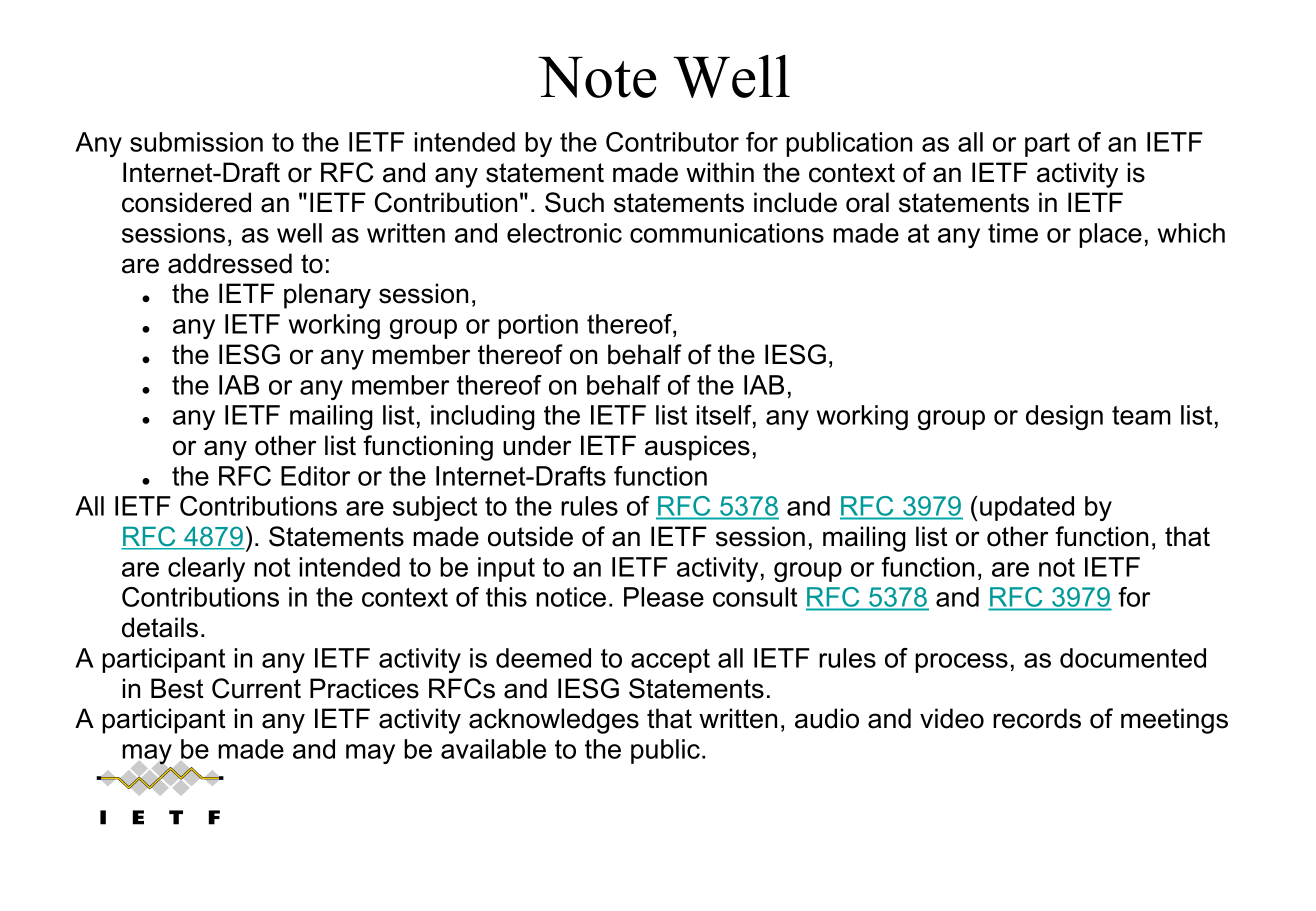  What do you see at coordinates (256, 688) in the screenshot?
I see `Current` at bounding box center [256, 688].
